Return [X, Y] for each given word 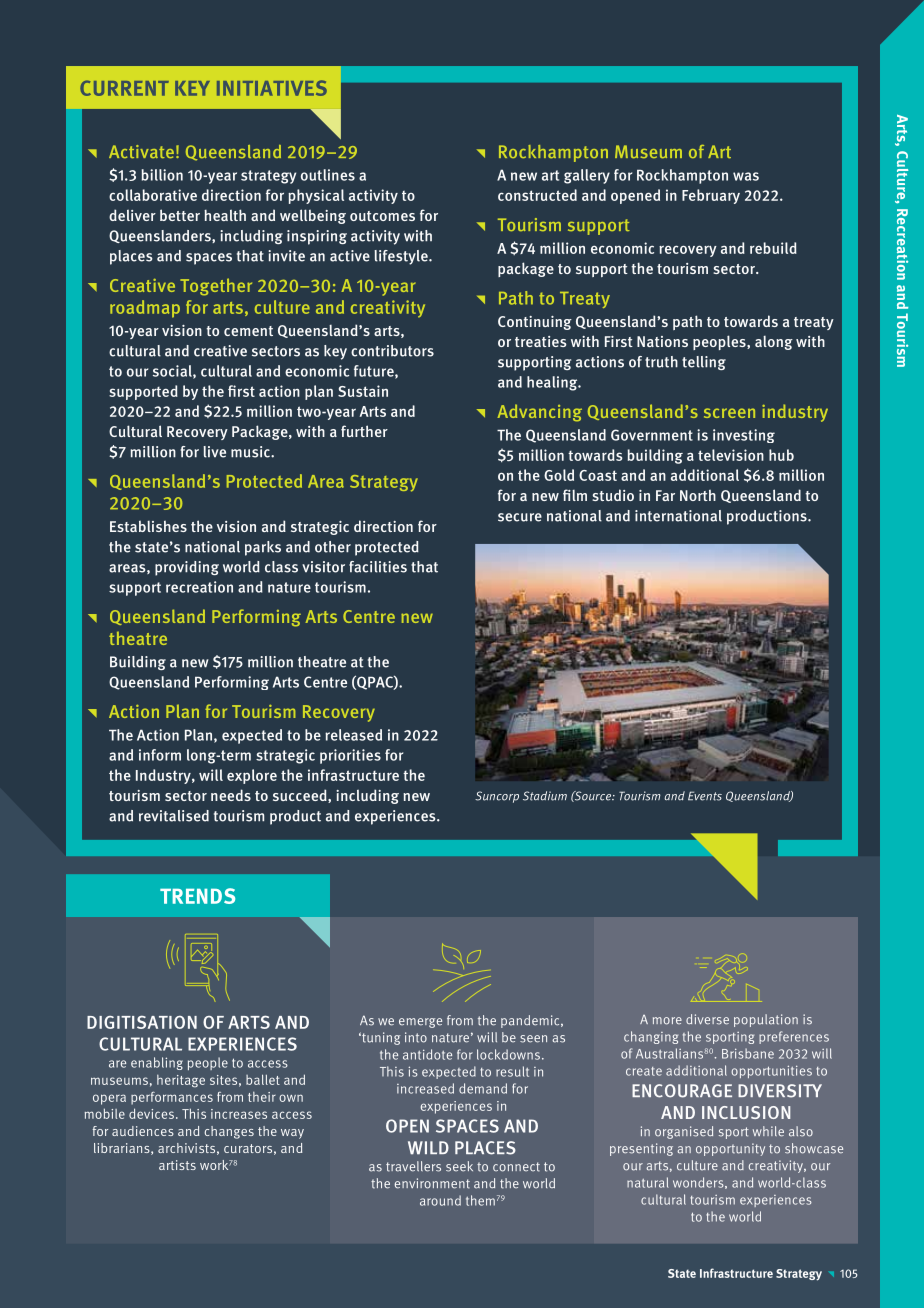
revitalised [174, 816]
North [698, 495]
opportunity [730, 1149]
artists [177, 1165]
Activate [141, 151]
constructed [537, 195]
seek [459, 1166]
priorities [350, 756]
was [746, 176]
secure [520, 517]
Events [705, 796]
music [251, 452]
